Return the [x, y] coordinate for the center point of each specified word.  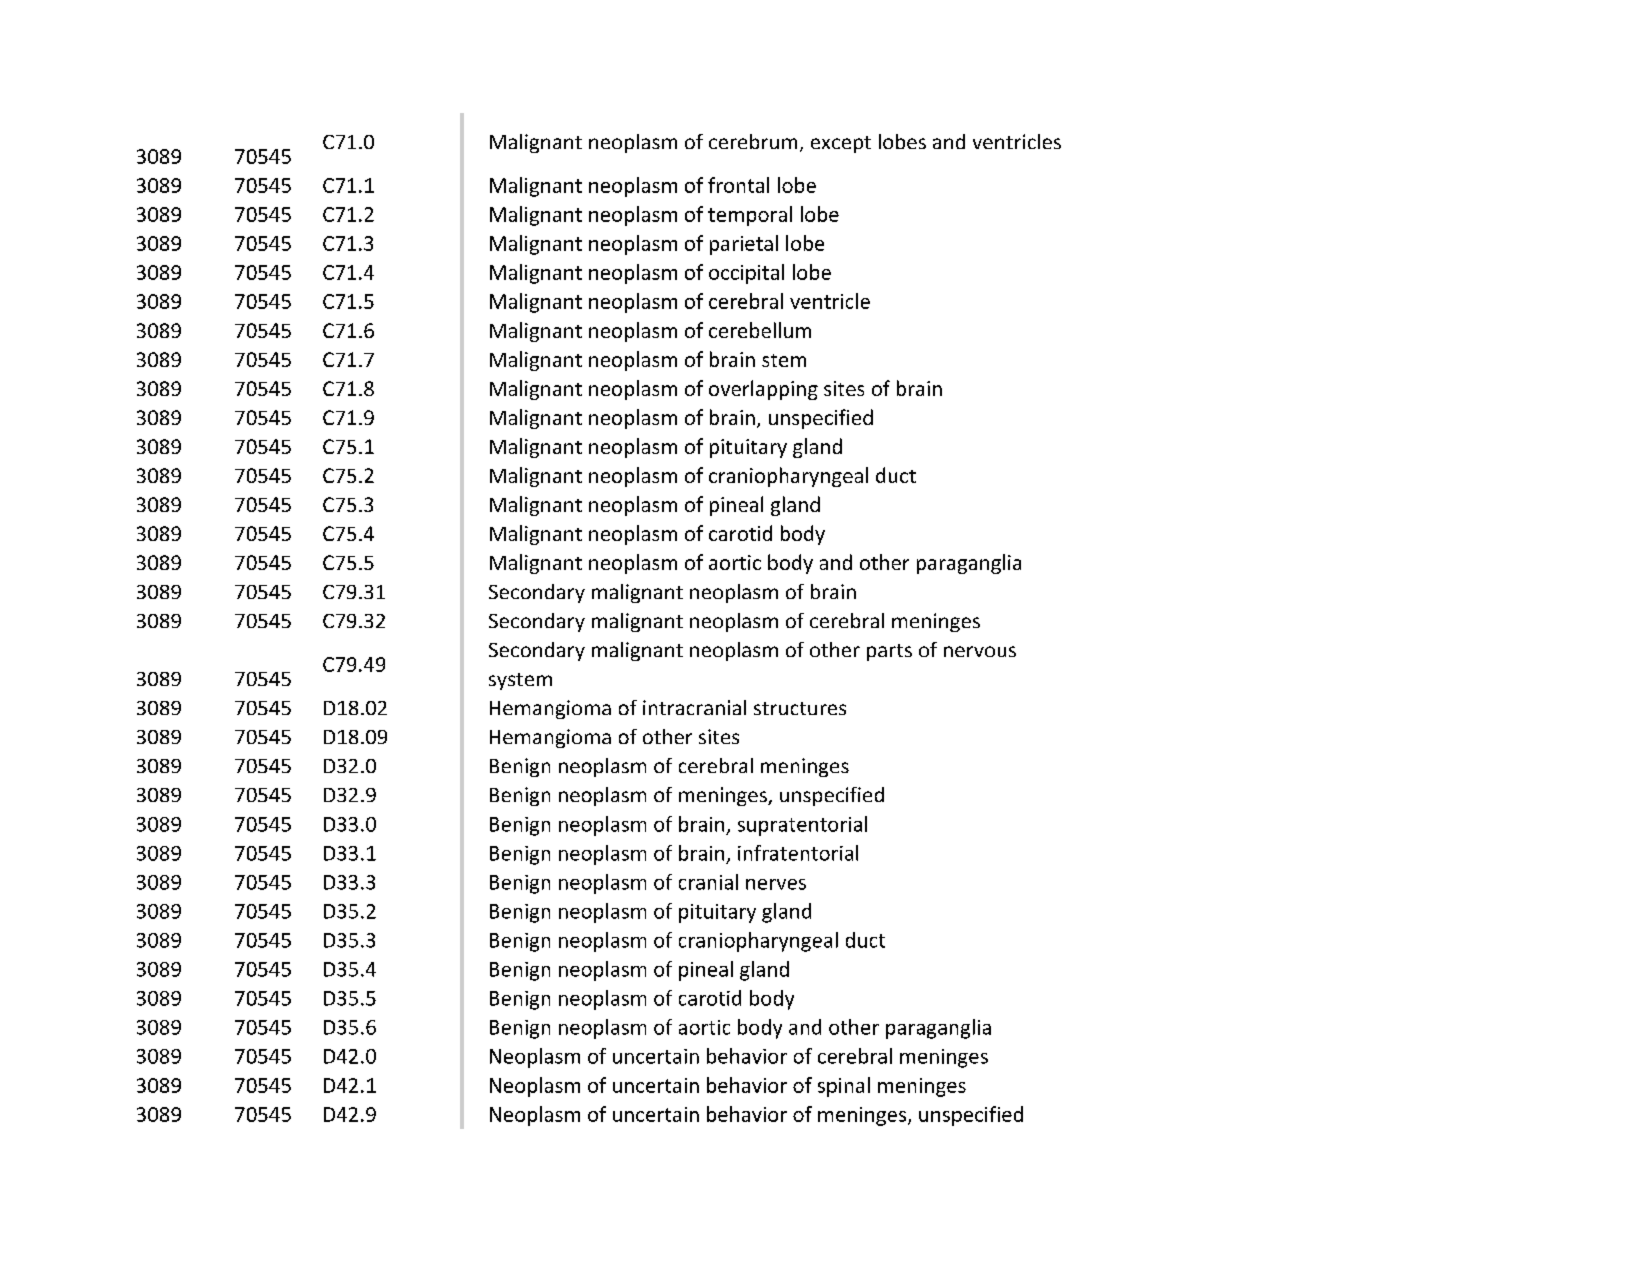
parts [889, 652]
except [841, 144]
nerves [776, 884]
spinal [844, 1087]
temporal [750, 216]
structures [800, 708]
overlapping [763, 390]
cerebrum [753, 141]
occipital [746, 274]
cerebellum [760, 330]
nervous [980, 651]
